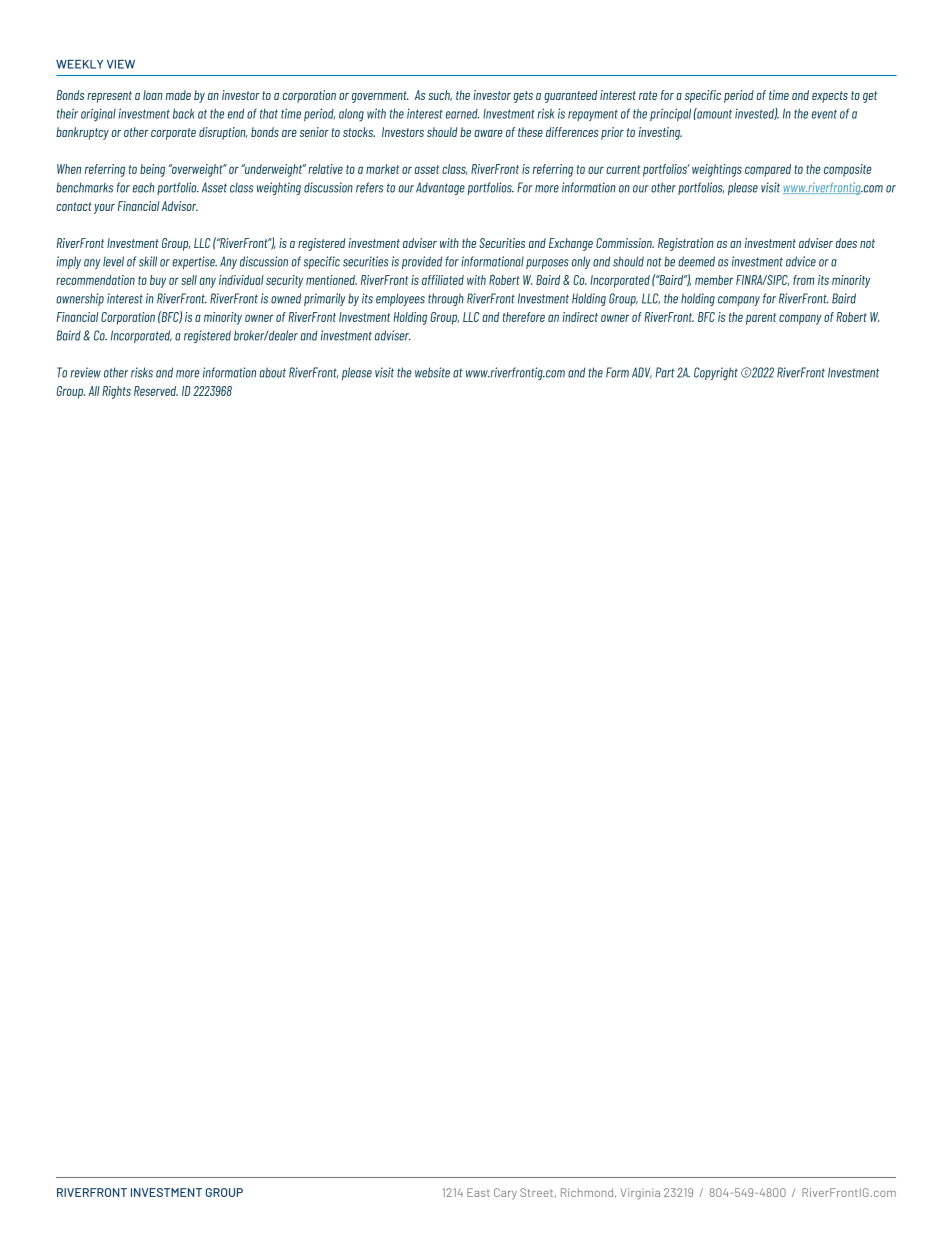 This image has height=1233, width=952. Describe the element at coordinates (478, 1192) in the image. I see `East` at that location.
